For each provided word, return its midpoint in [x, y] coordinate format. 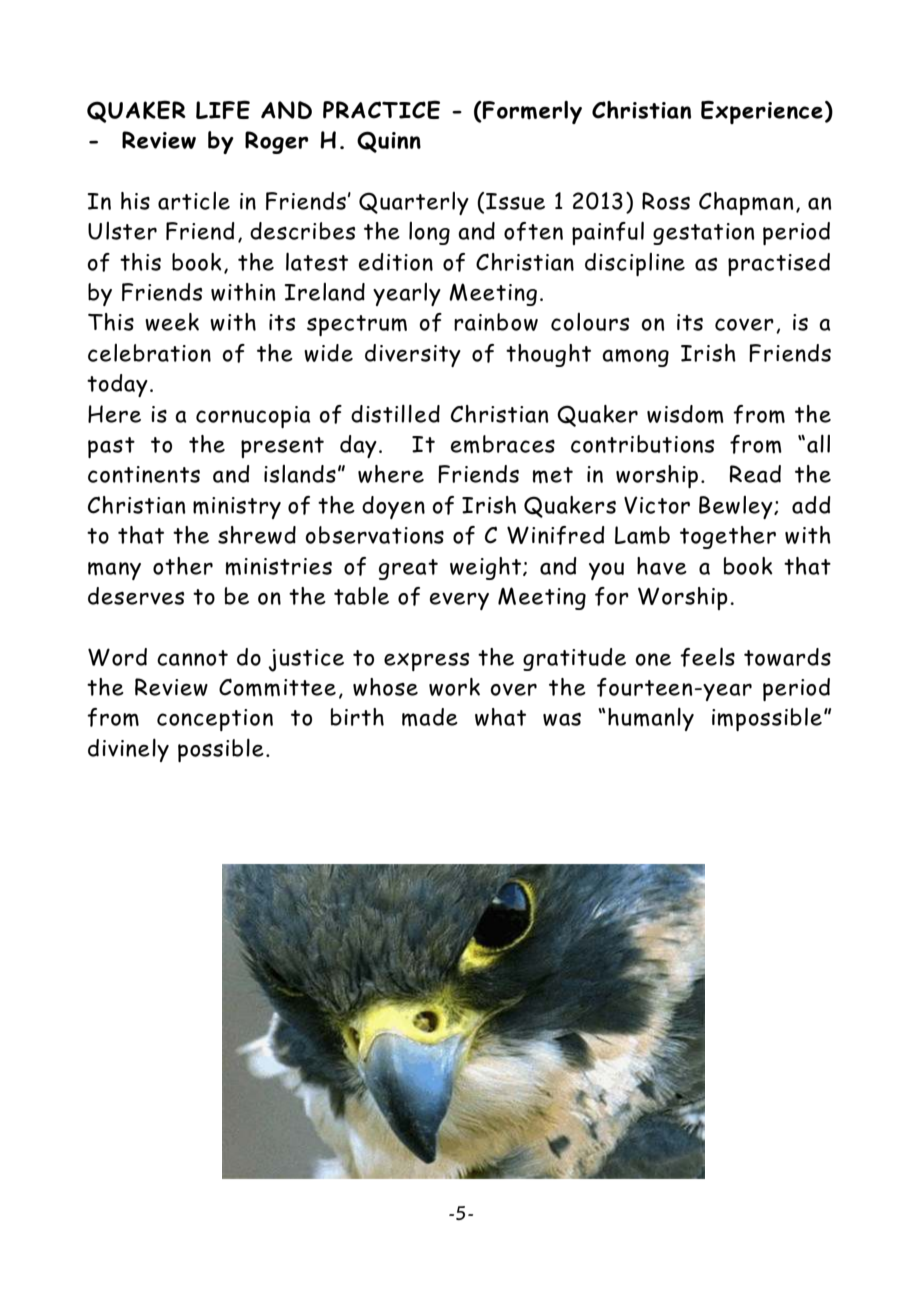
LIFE [223, 109]
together [728, 537]
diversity [413, 355]
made [430, 717]
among [635, 358]
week [172, 322]
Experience [762, 112]
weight [487, 568]
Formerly [531, 112]
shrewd [257, 535]
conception [215, 720]
